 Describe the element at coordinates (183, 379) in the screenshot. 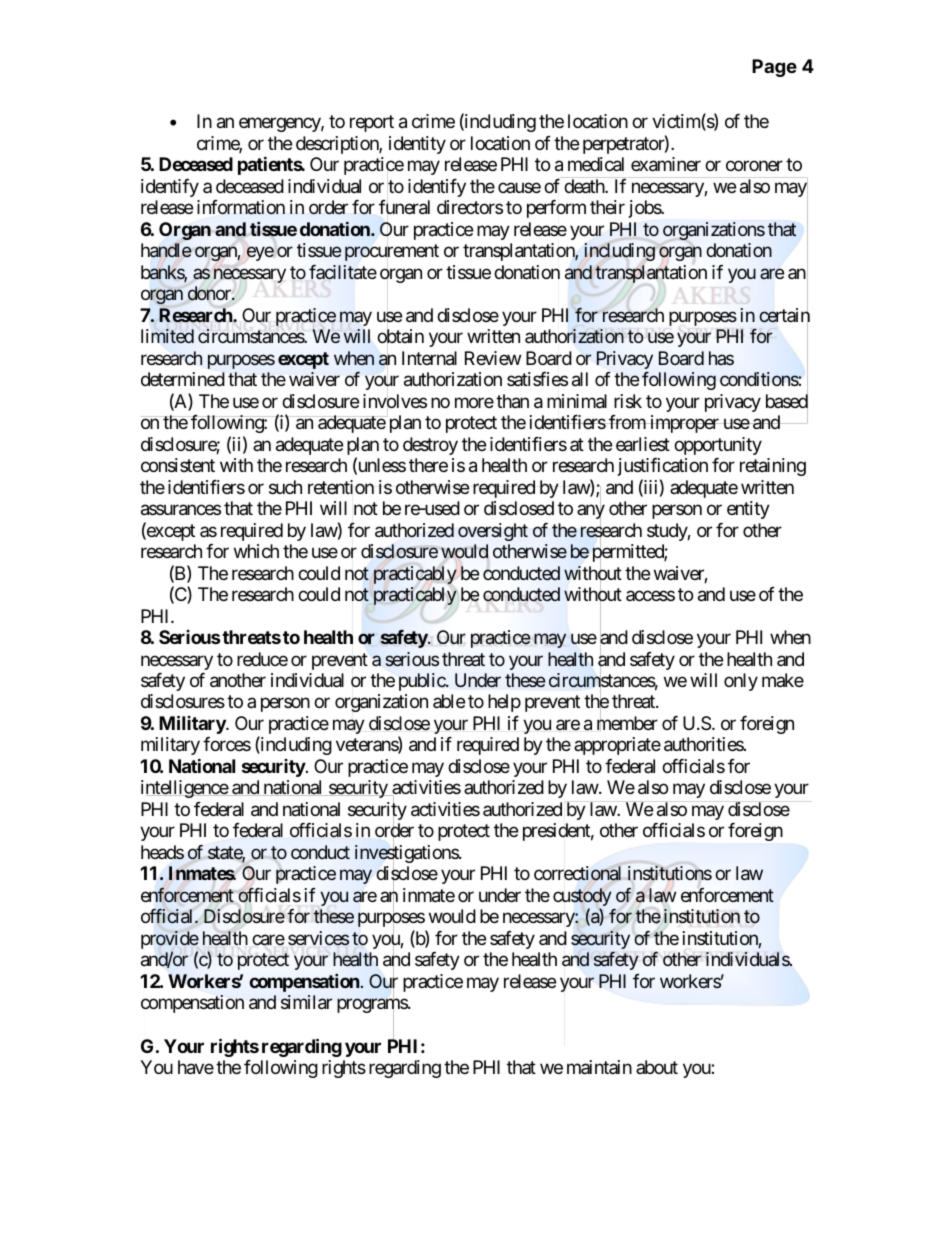

I see `determined` at that location.
